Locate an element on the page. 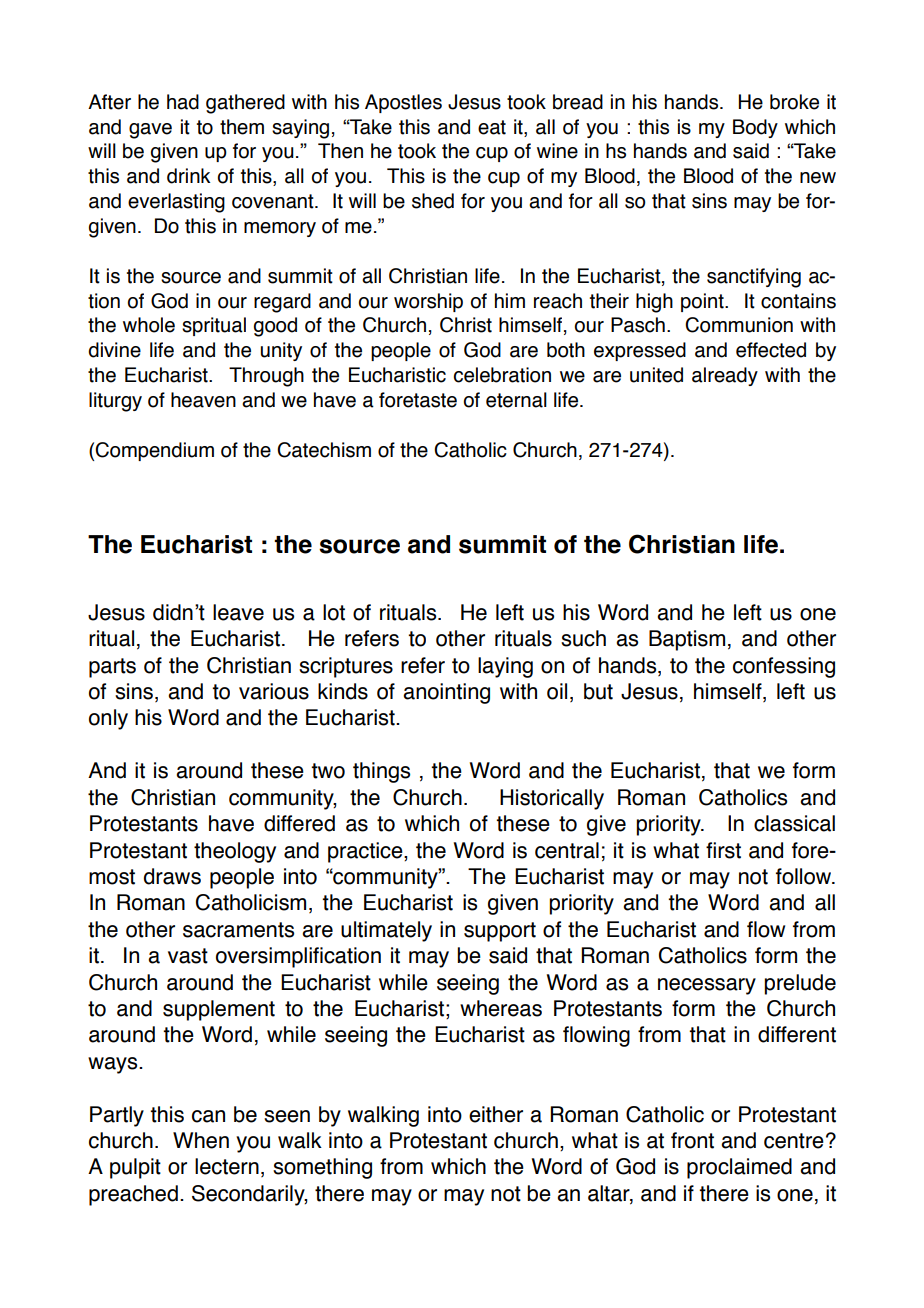 The height and width of the document is (1308, 924). eat is located at coordinates (492, 127).
